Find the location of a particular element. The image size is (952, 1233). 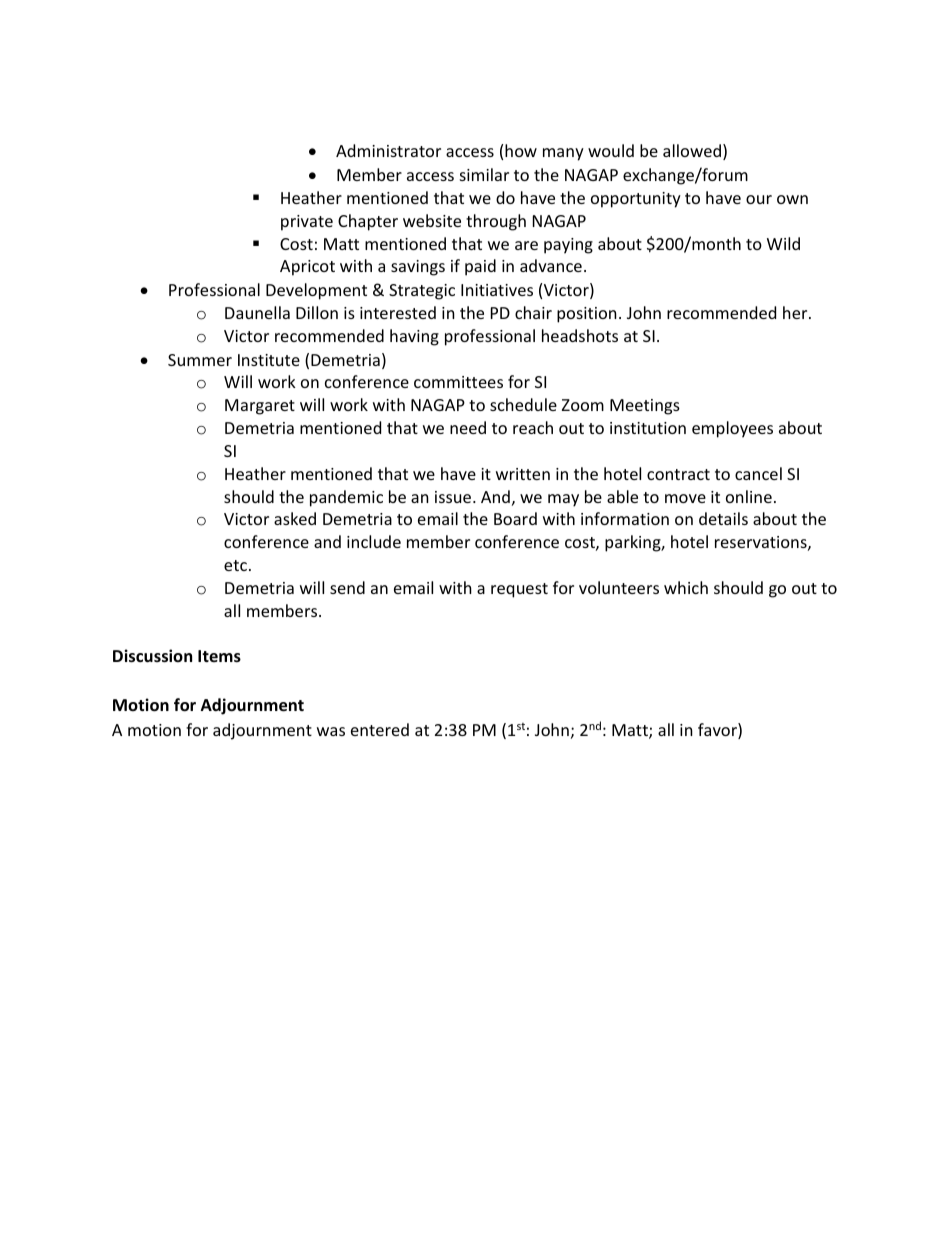

position is located at coordinates (587, 315).
